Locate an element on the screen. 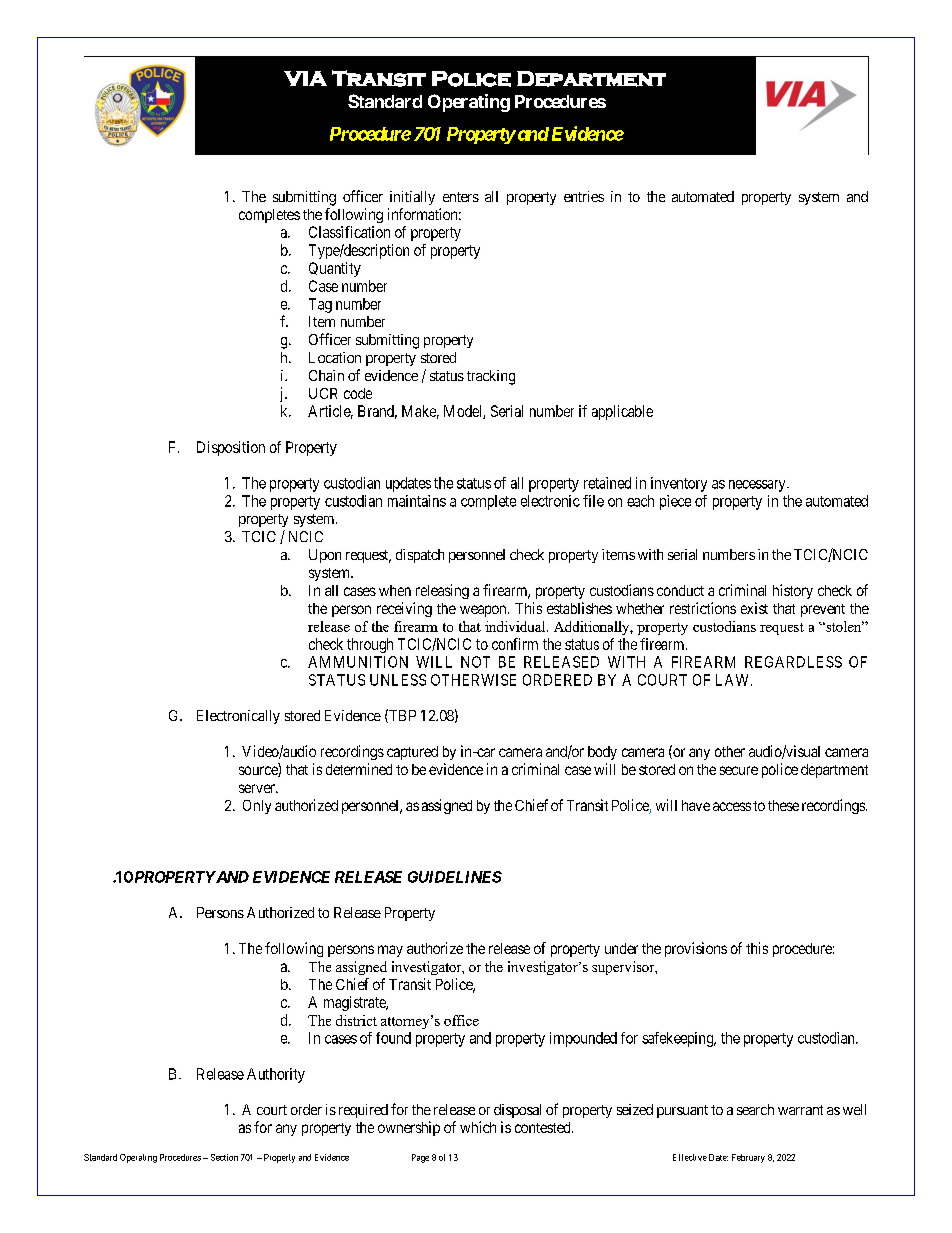 The width and height of the screenshot is (952, 1233). through is located at coordinates (370, 645).
